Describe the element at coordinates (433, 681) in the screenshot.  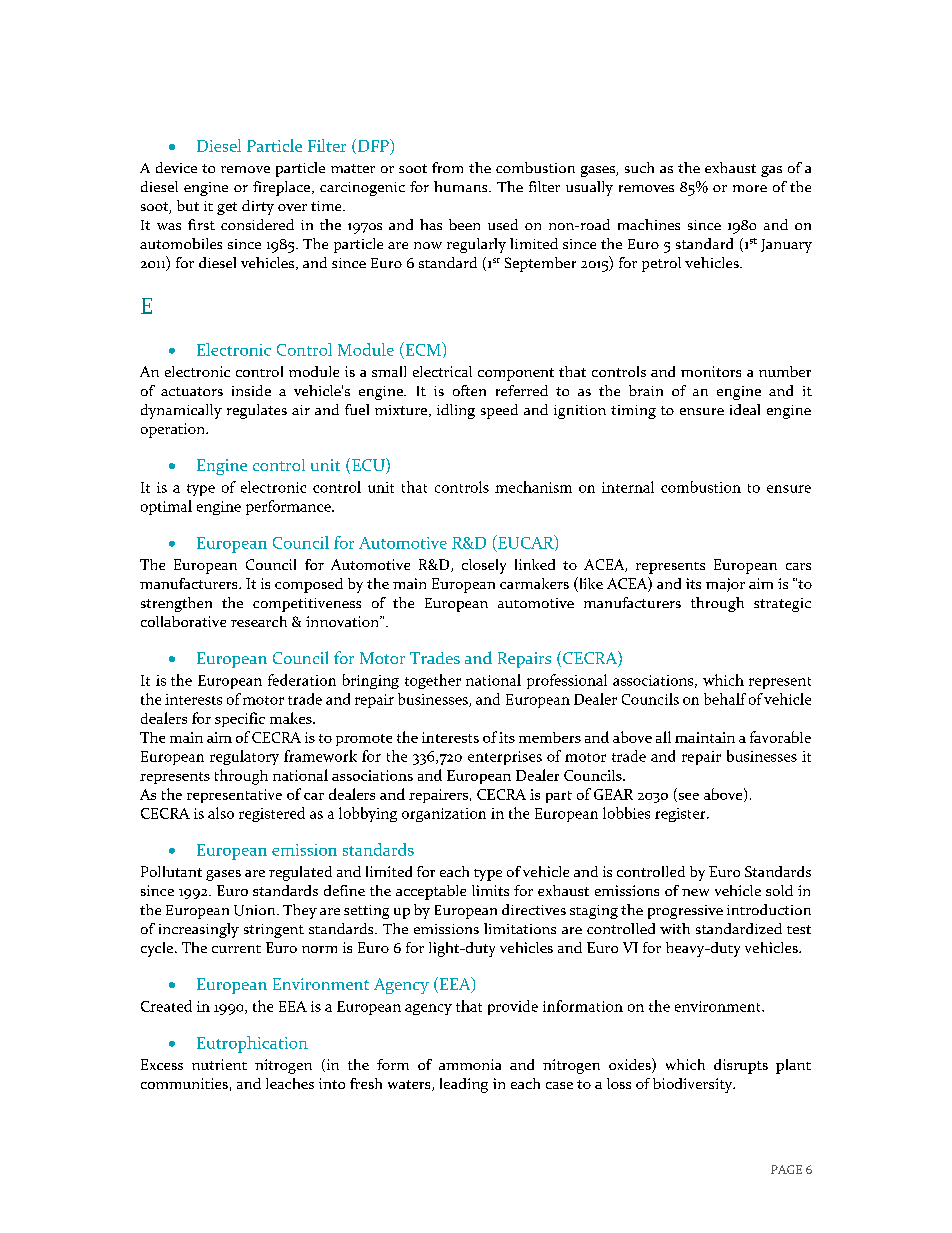
I see `together` at that location.
